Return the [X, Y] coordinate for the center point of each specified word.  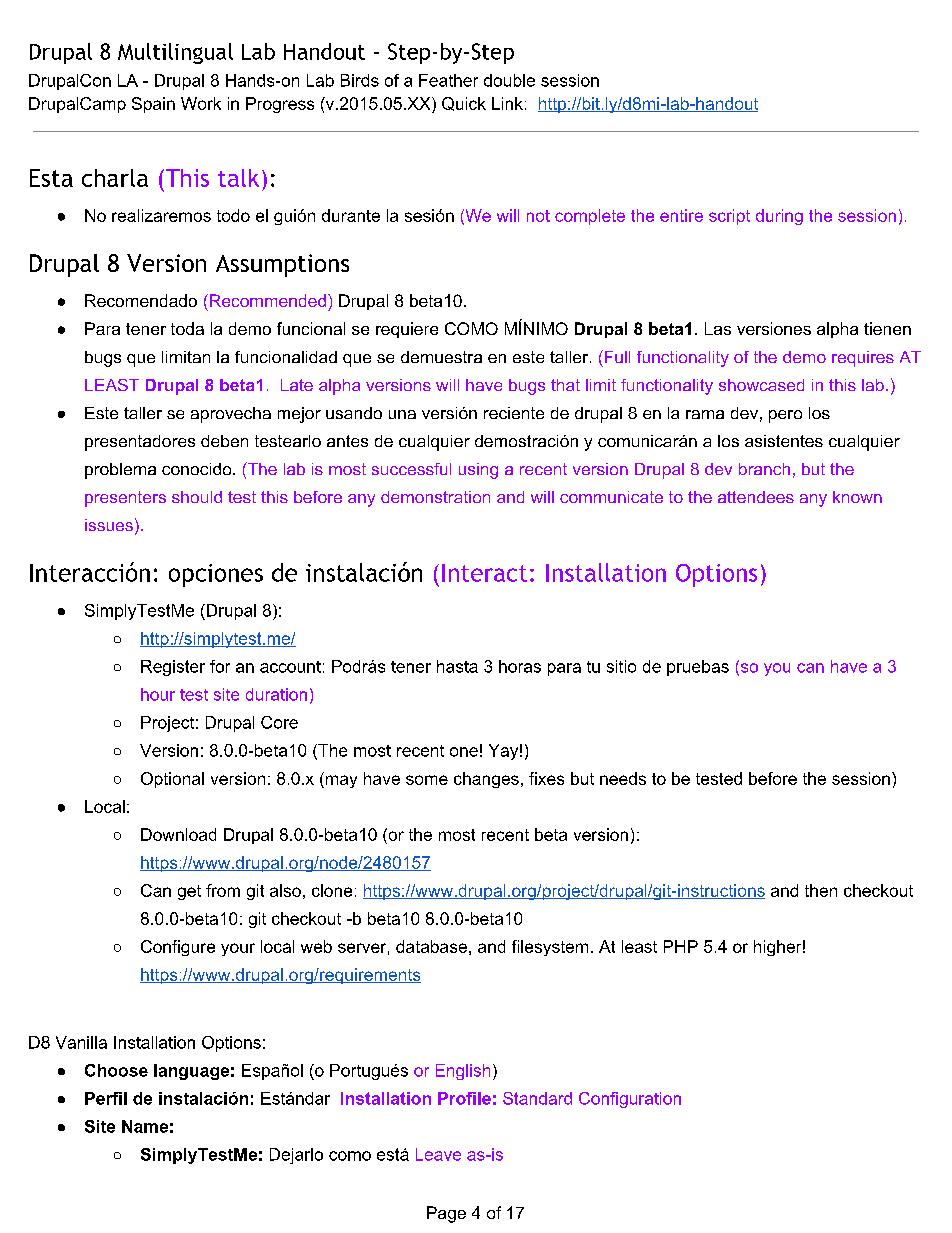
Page [446, 1214]
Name [145, 1126]
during [779, 217]
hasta [457, 666]
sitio [621, 666]
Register [173, 668]
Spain [153, 105]
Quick [464, 104]
